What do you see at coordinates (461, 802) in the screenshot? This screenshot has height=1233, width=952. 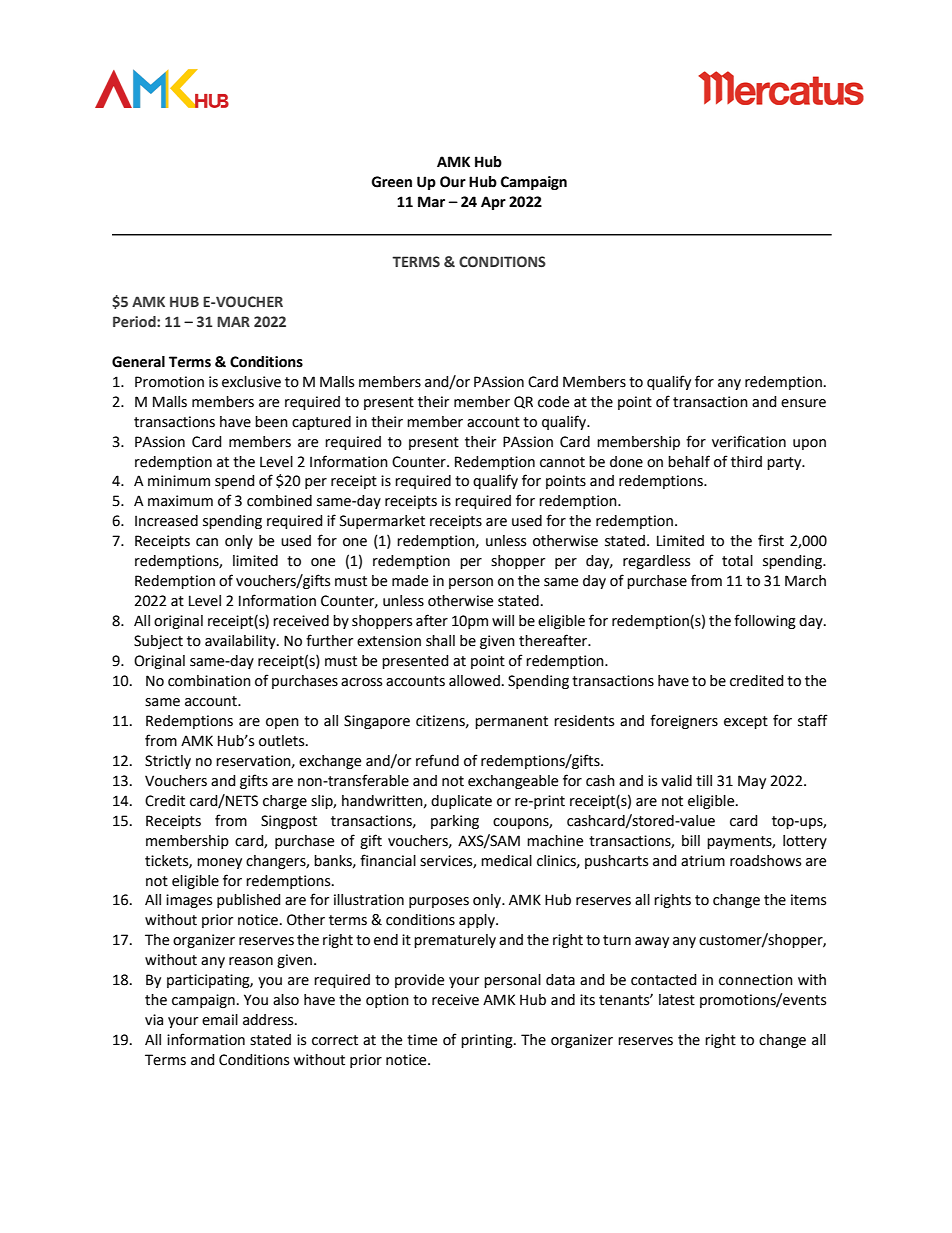 I see `duplicate` at bounding box center [461, 802].
